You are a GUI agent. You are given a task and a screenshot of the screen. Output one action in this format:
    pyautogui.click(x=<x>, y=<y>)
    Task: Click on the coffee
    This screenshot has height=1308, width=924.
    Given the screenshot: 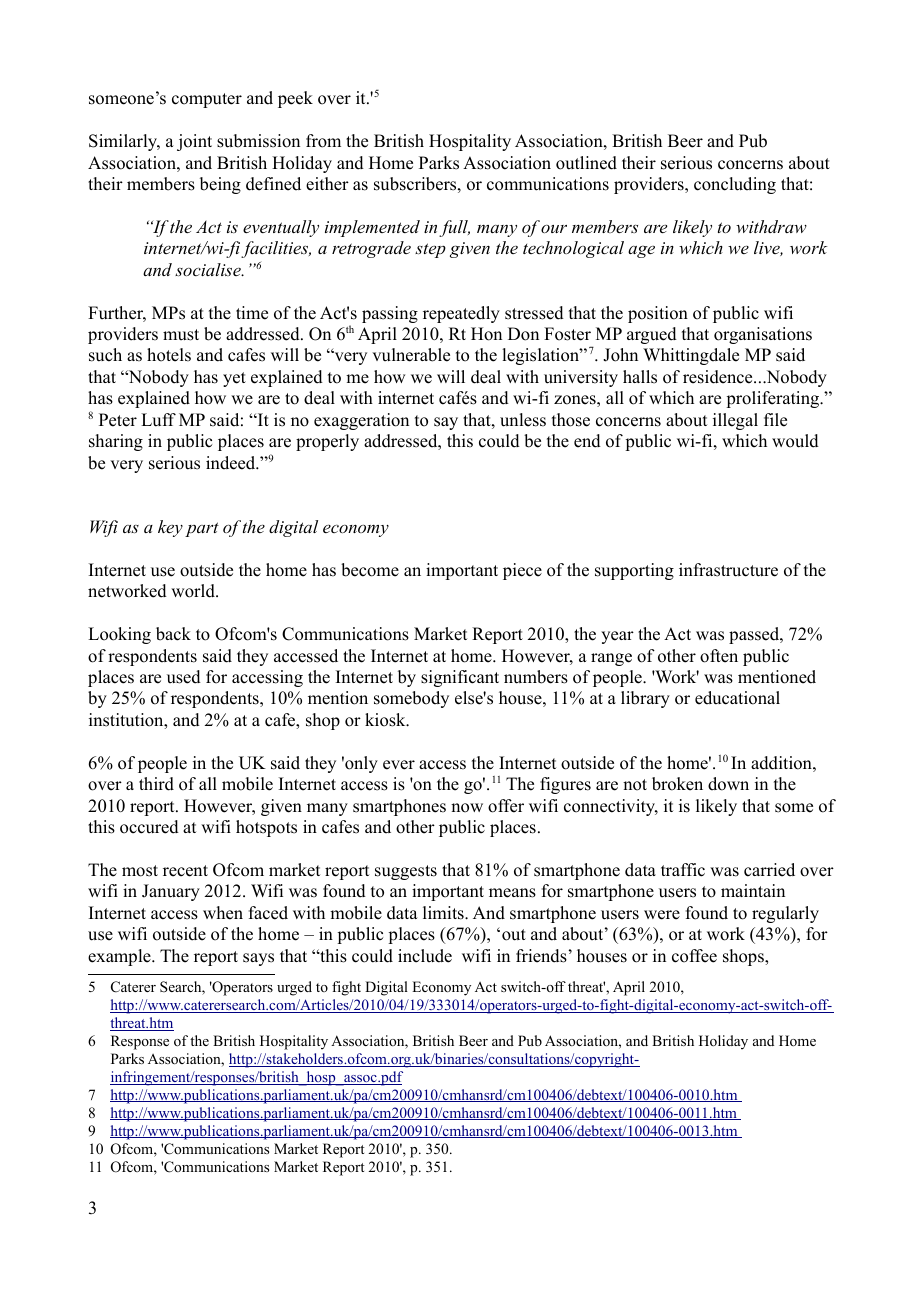 What is the action you would take?
    pyautogui.click(x=694, y=956)
